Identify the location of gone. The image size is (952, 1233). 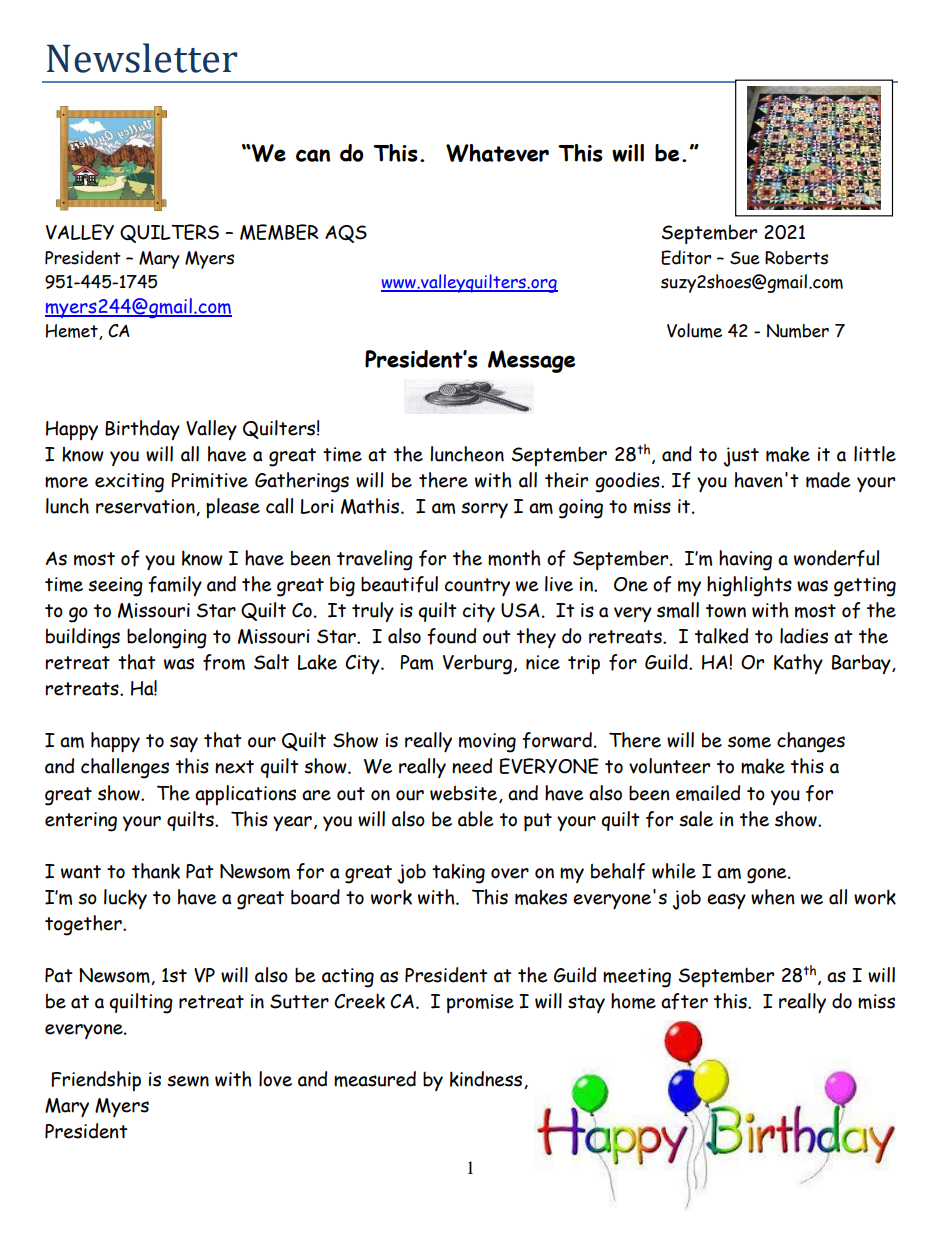
(768, 876).
